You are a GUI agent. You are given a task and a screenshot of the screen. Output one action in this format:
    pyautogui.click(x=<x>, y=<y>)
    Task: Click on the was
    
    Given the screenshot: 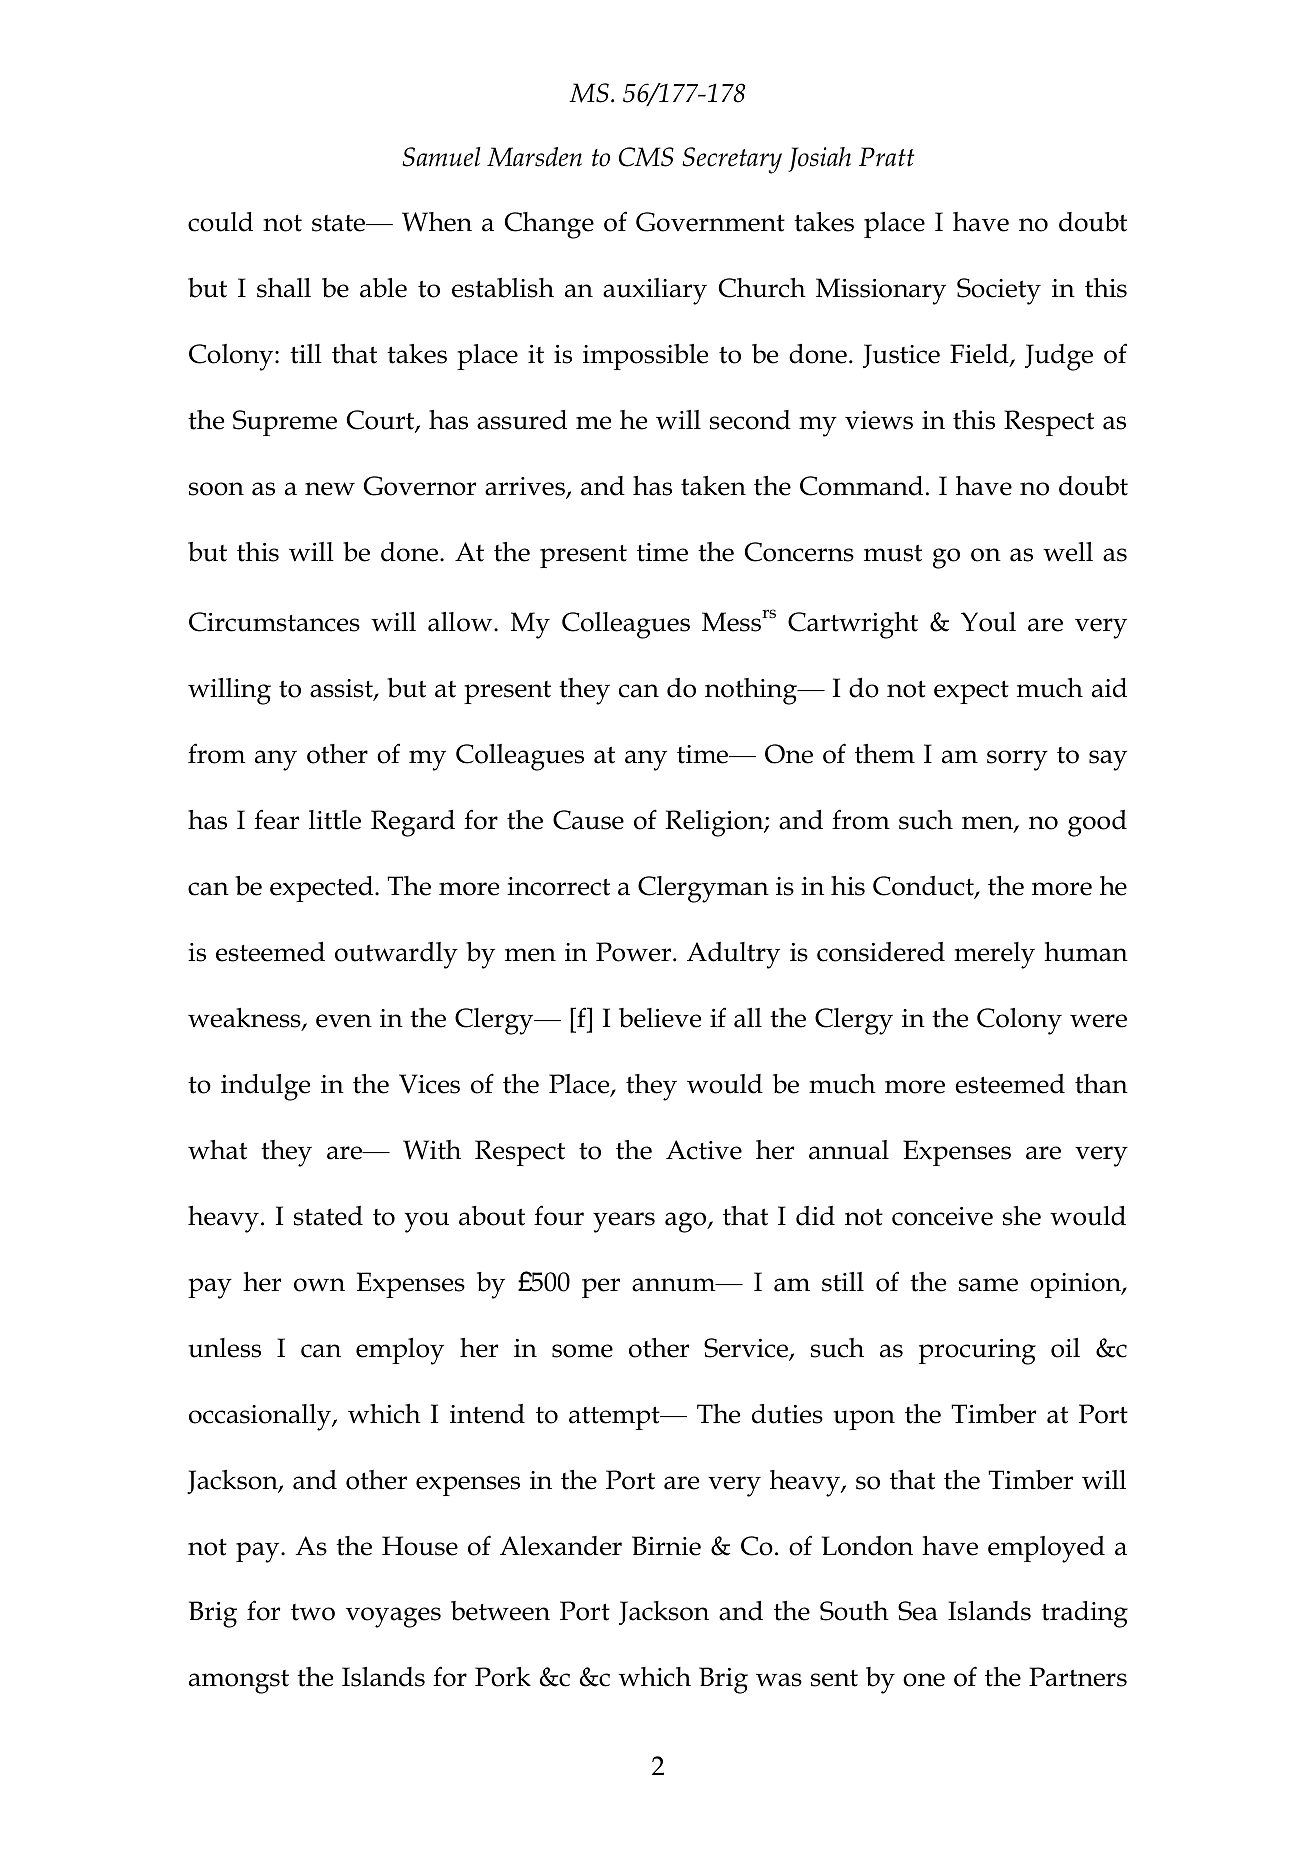 What is the action you would take?
    pyautogui.click(x=779, y=1680)
